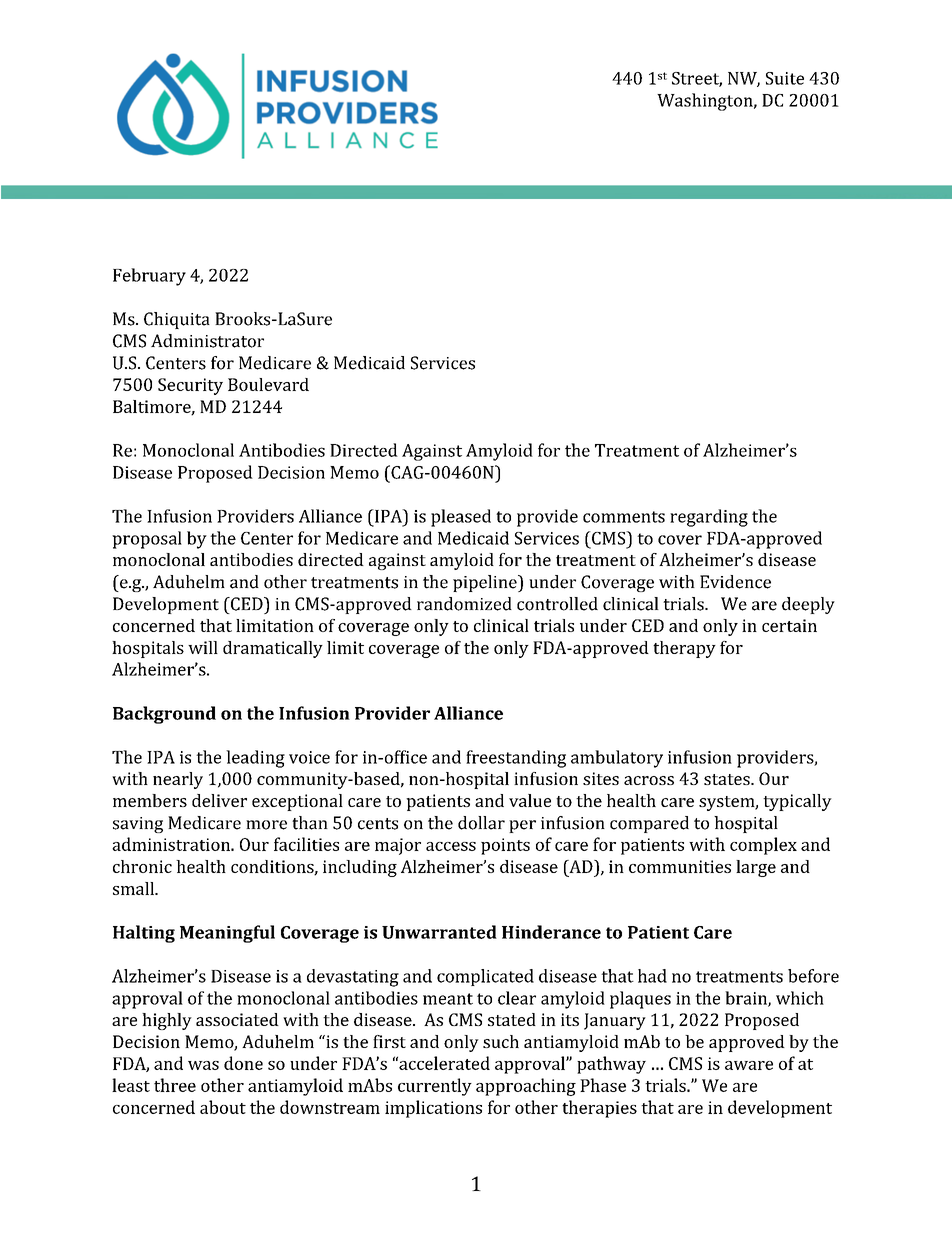  Describe the element at coordinates (785, 78) in the screenshot. I see `Suite` at that location.
